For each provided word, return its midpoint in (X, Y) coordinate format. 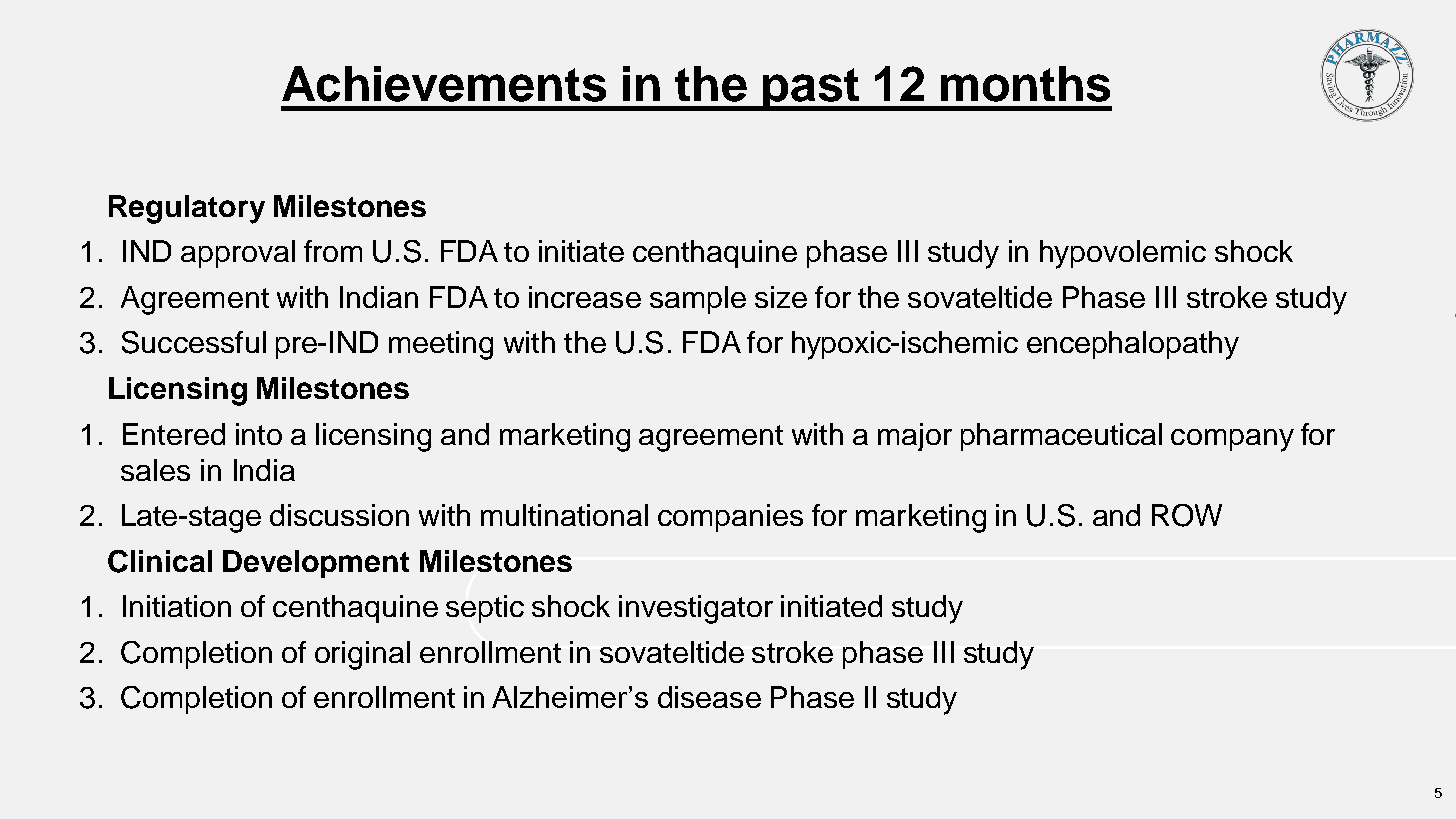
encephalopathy (1133, 345)
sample (698, 300)
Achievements (444, 84)
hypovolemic (1123, 254)
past (811, 89)
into (259, 434)
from (333, 251)
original (362, 655)
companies (730, 518)
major (915, 437)
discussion (339, 515)
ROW (1187, 515)
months (1025, 84)
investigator (696, 609)
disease (709, 697)
